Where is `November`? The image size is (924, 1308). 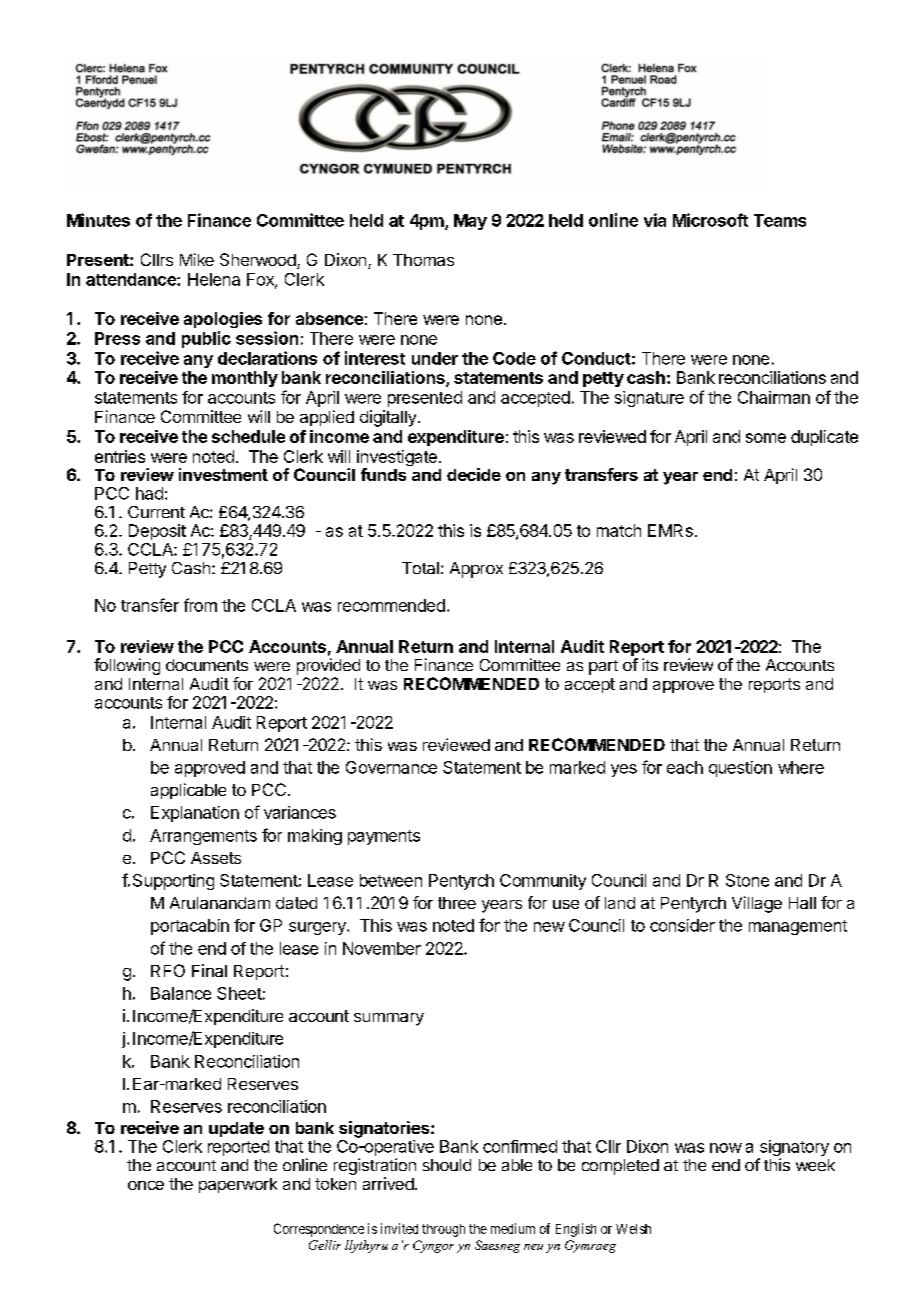 November is located at coordinates (382, 948).
